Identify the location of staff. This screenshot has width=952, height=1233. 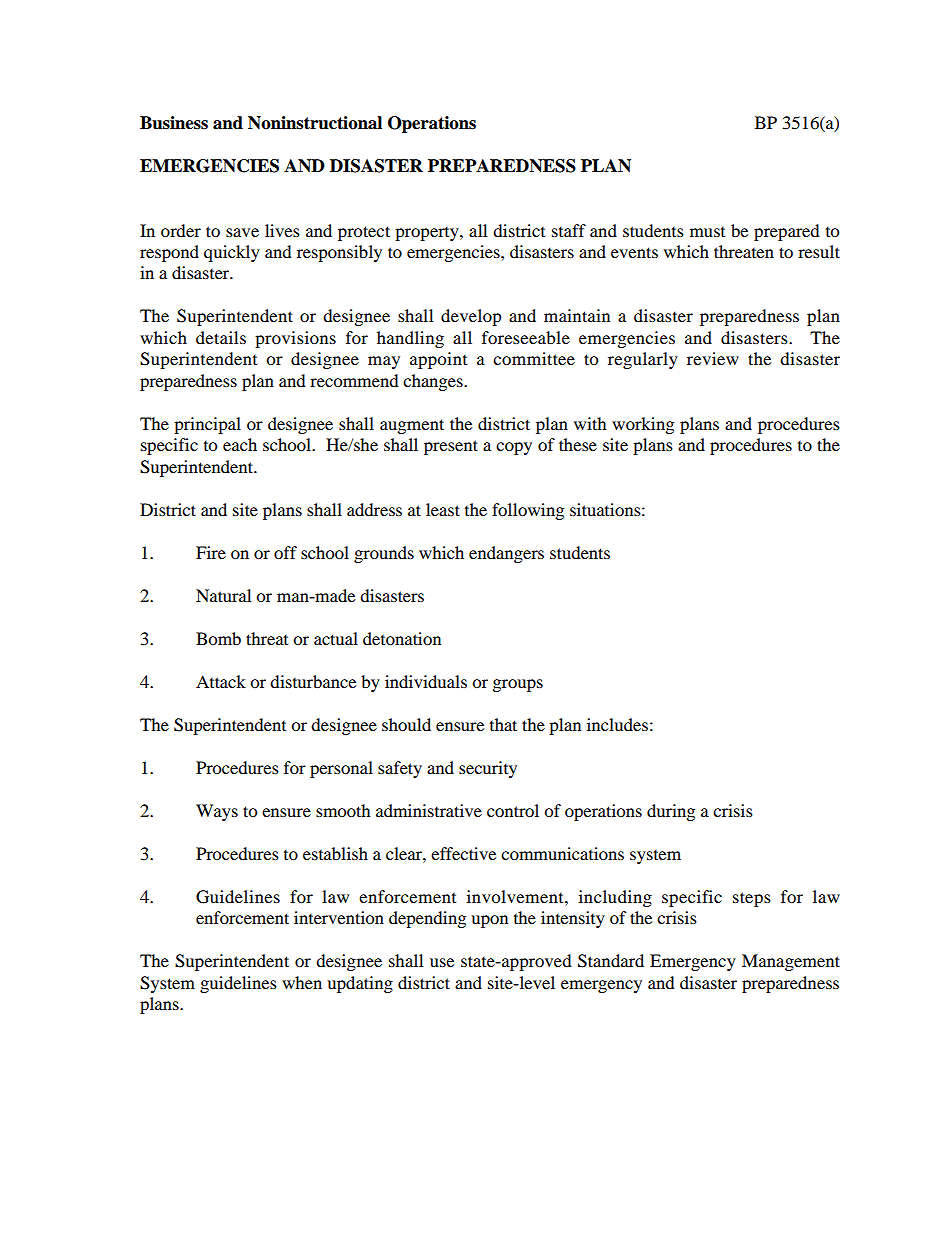
(569, 230).
